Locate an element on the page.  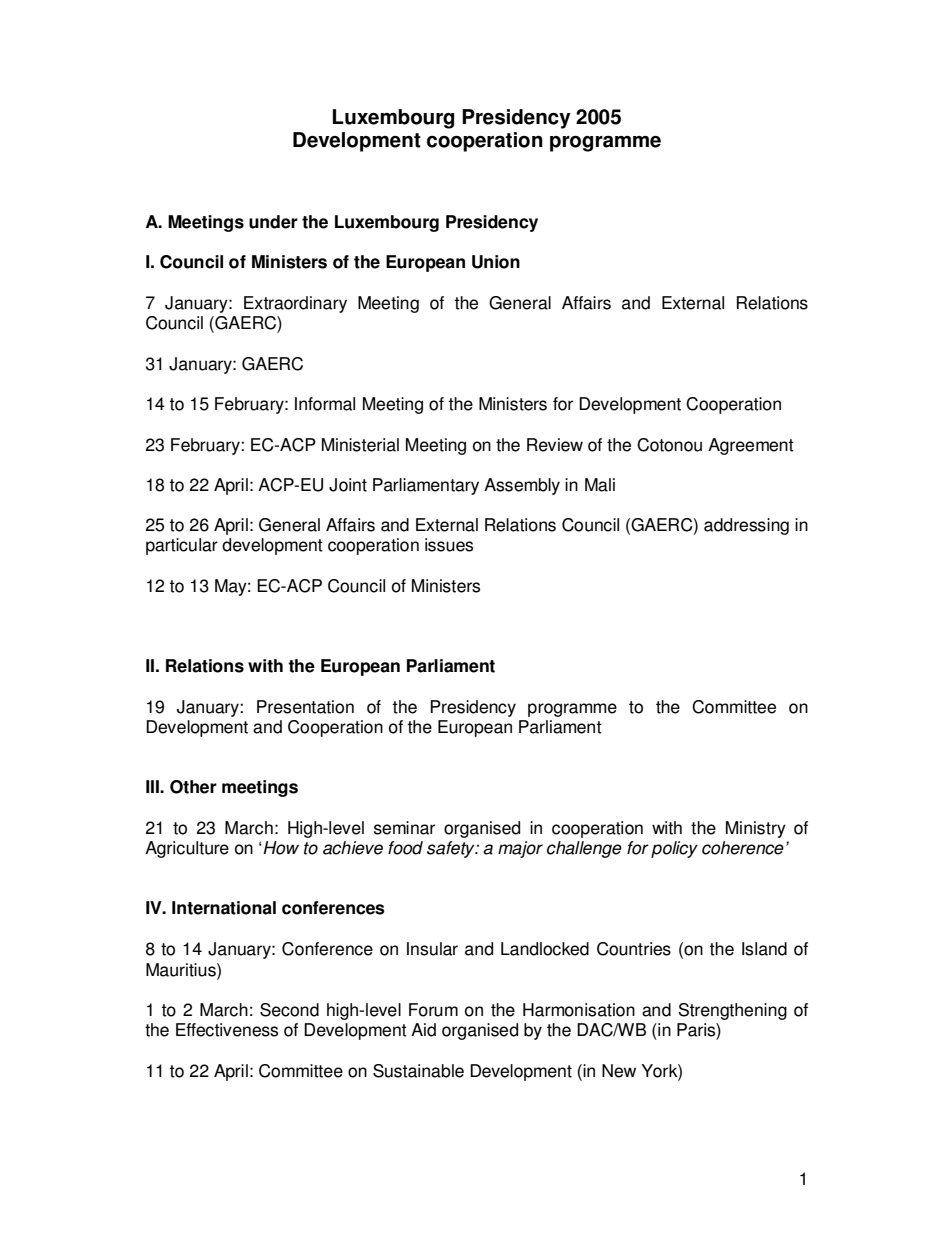
Effectiveness is located at coordinates (227, 1030).
